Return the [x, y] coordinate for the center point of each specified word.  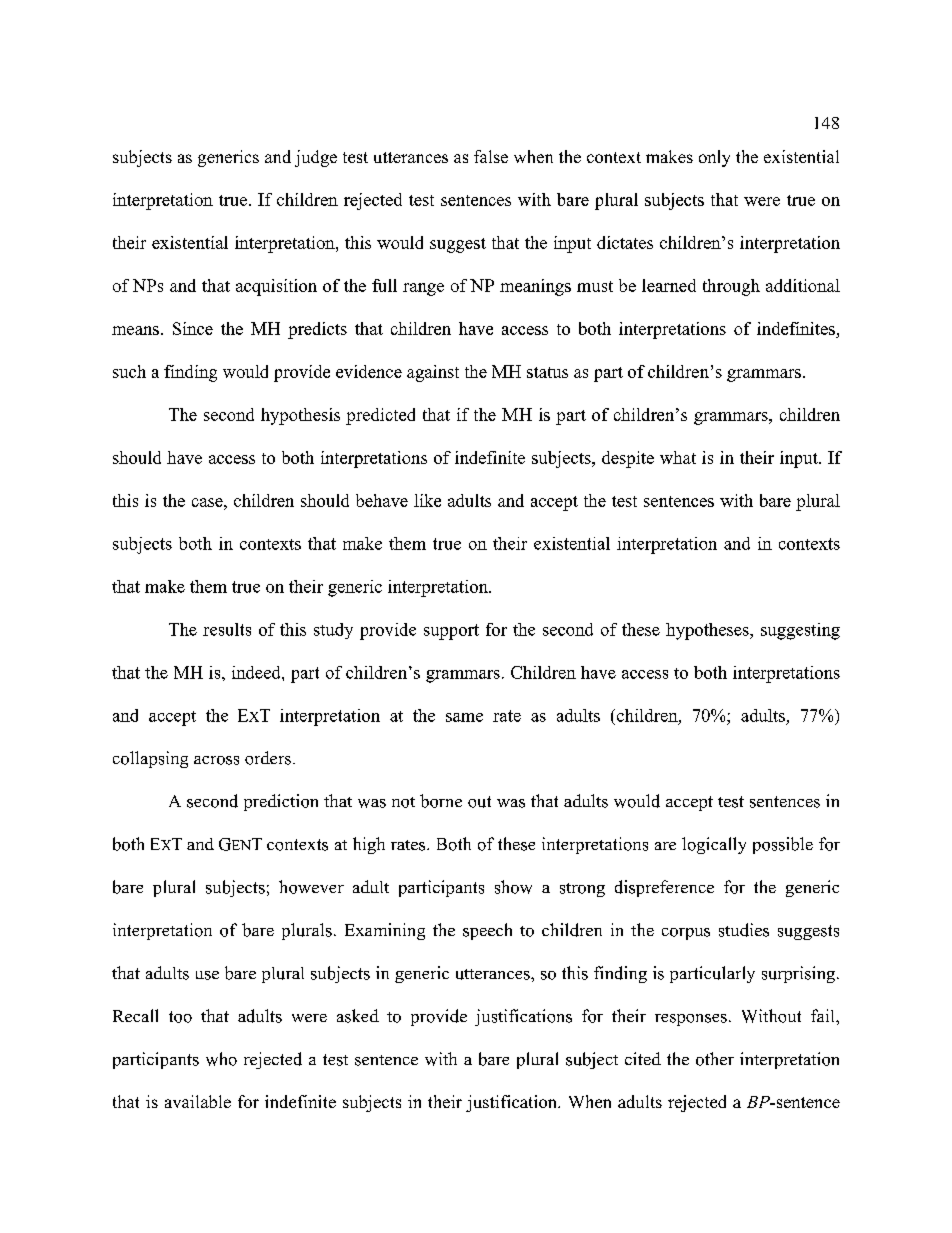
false [491, 156]
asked [358, 1016]
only [714, 158]
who [221, 1059]
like [427, 500]
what [678, 457]
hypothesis [300, 416]
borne [441, 801]
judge [316, 158]
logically [714, 845]
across [216, 760]
